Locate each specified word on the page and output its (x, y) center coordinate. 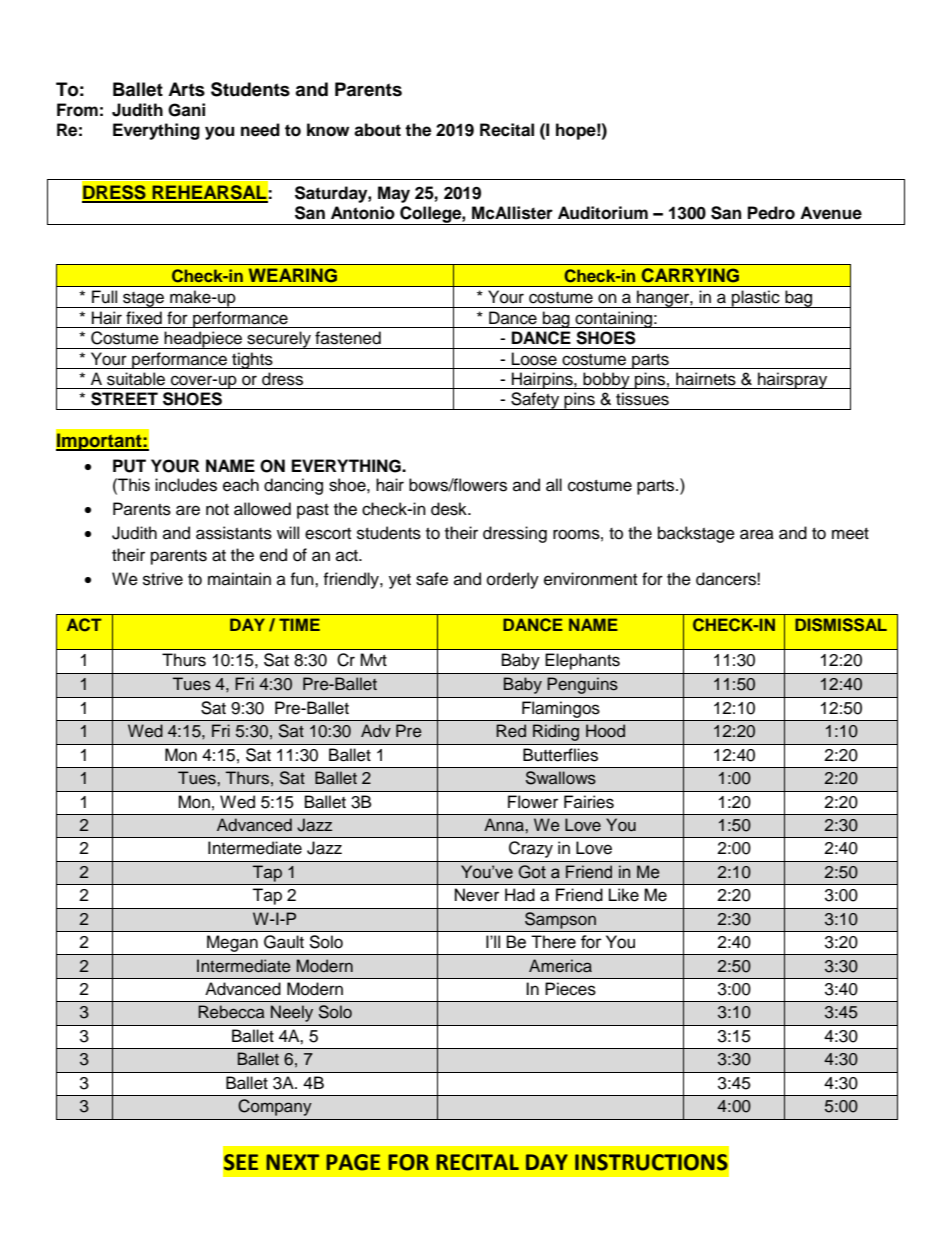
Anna (505, 825)
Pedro (771, 213)
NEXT (292, 1162)
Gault (284, 942)
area (757, 534)
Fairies (589, 802)
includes (186, 485)
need (260, 130)
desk (450, 509)
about (377, 130)
